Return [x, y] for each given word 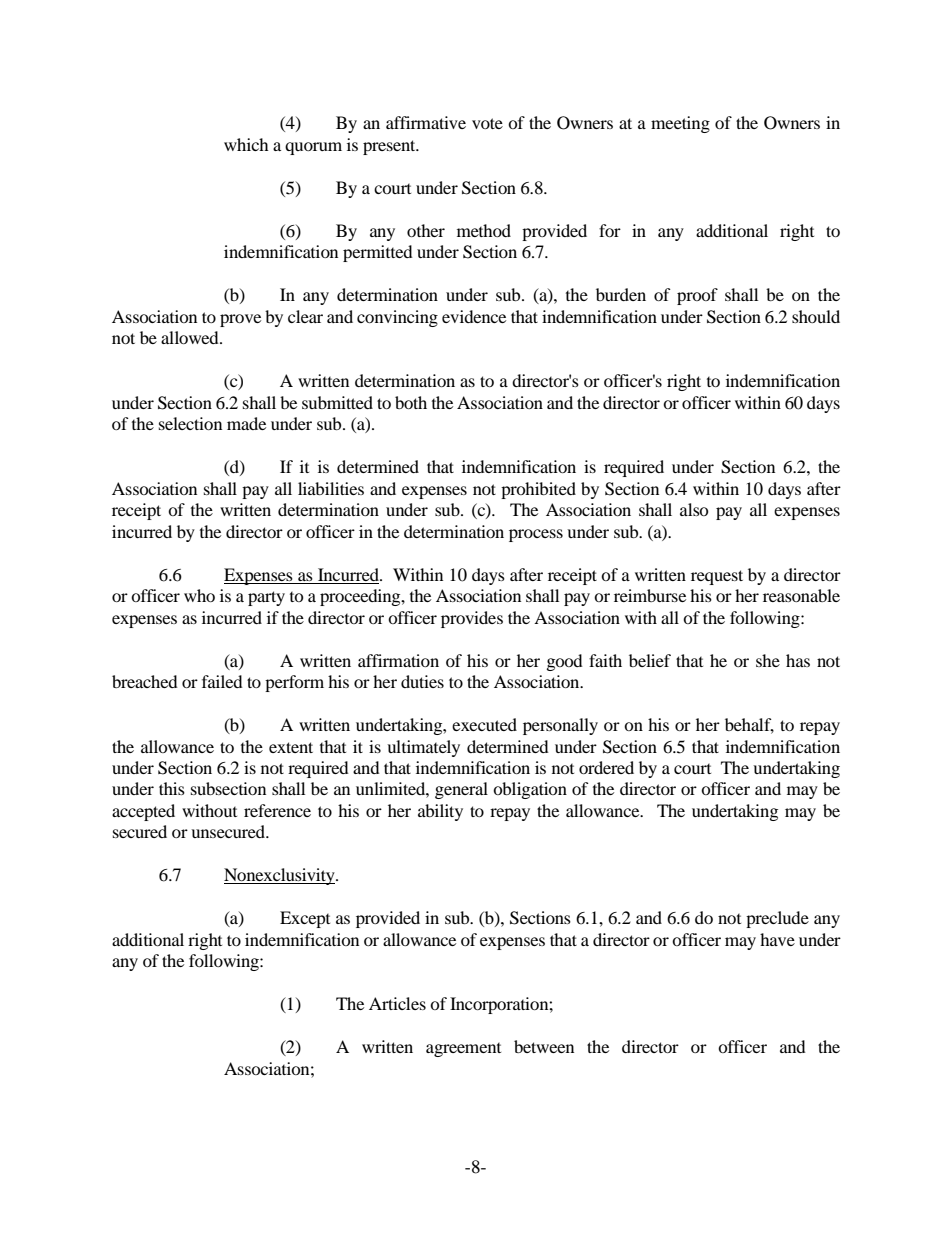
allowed [191, 337]
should [816, 316]
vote [487, 123]
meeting [680, 124]
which [246, 144]
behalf [749, 726]
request [717, 577]
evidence [474, 316]
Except [305, 919]
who [199, 595]
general [461, 790]
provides [472, 619]
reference [277, 810]
